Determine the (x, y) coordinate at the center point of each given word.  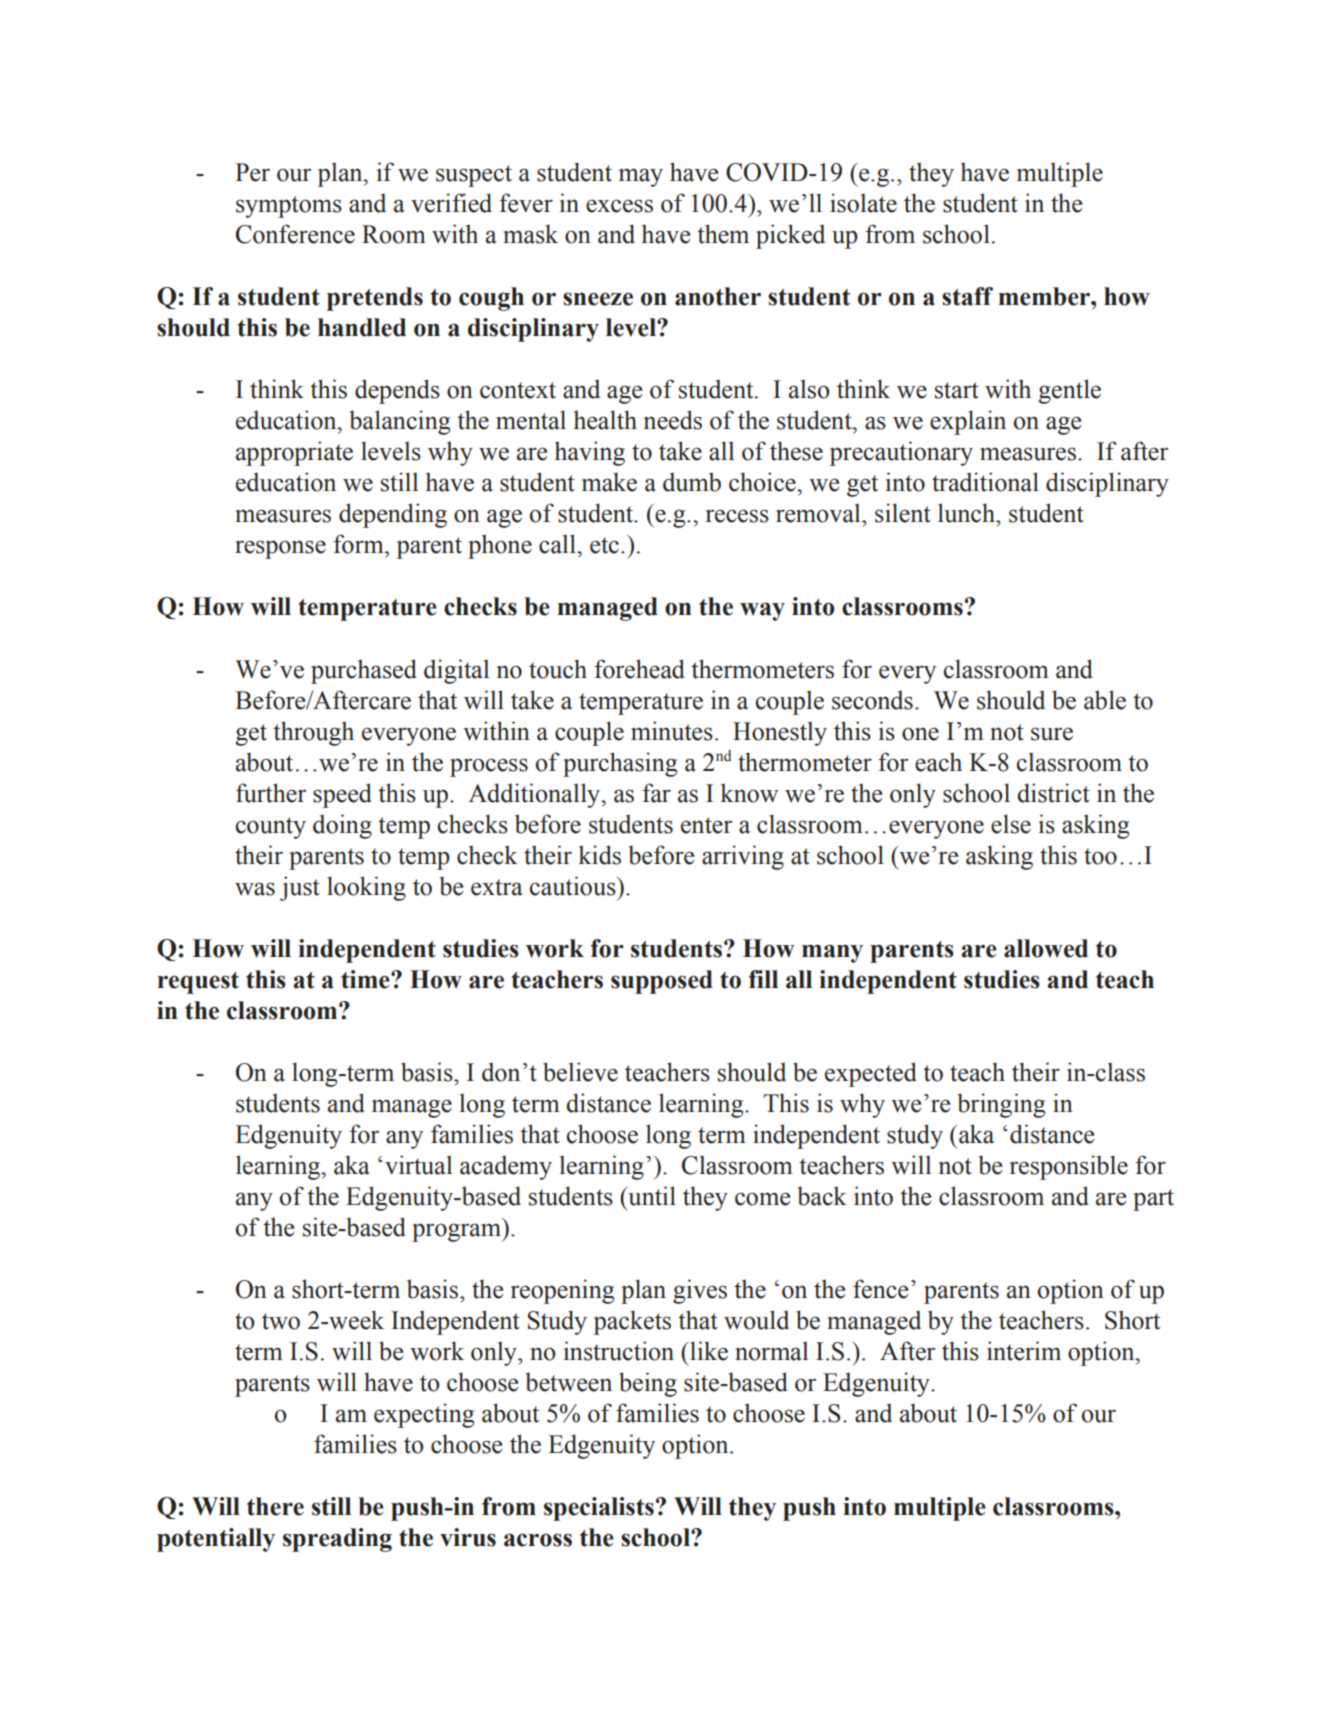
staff (967, 296)
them (723, 234)
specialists (599, 1509)
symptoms (289, 207)
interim (1024, 1351)
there (275, 1506)
